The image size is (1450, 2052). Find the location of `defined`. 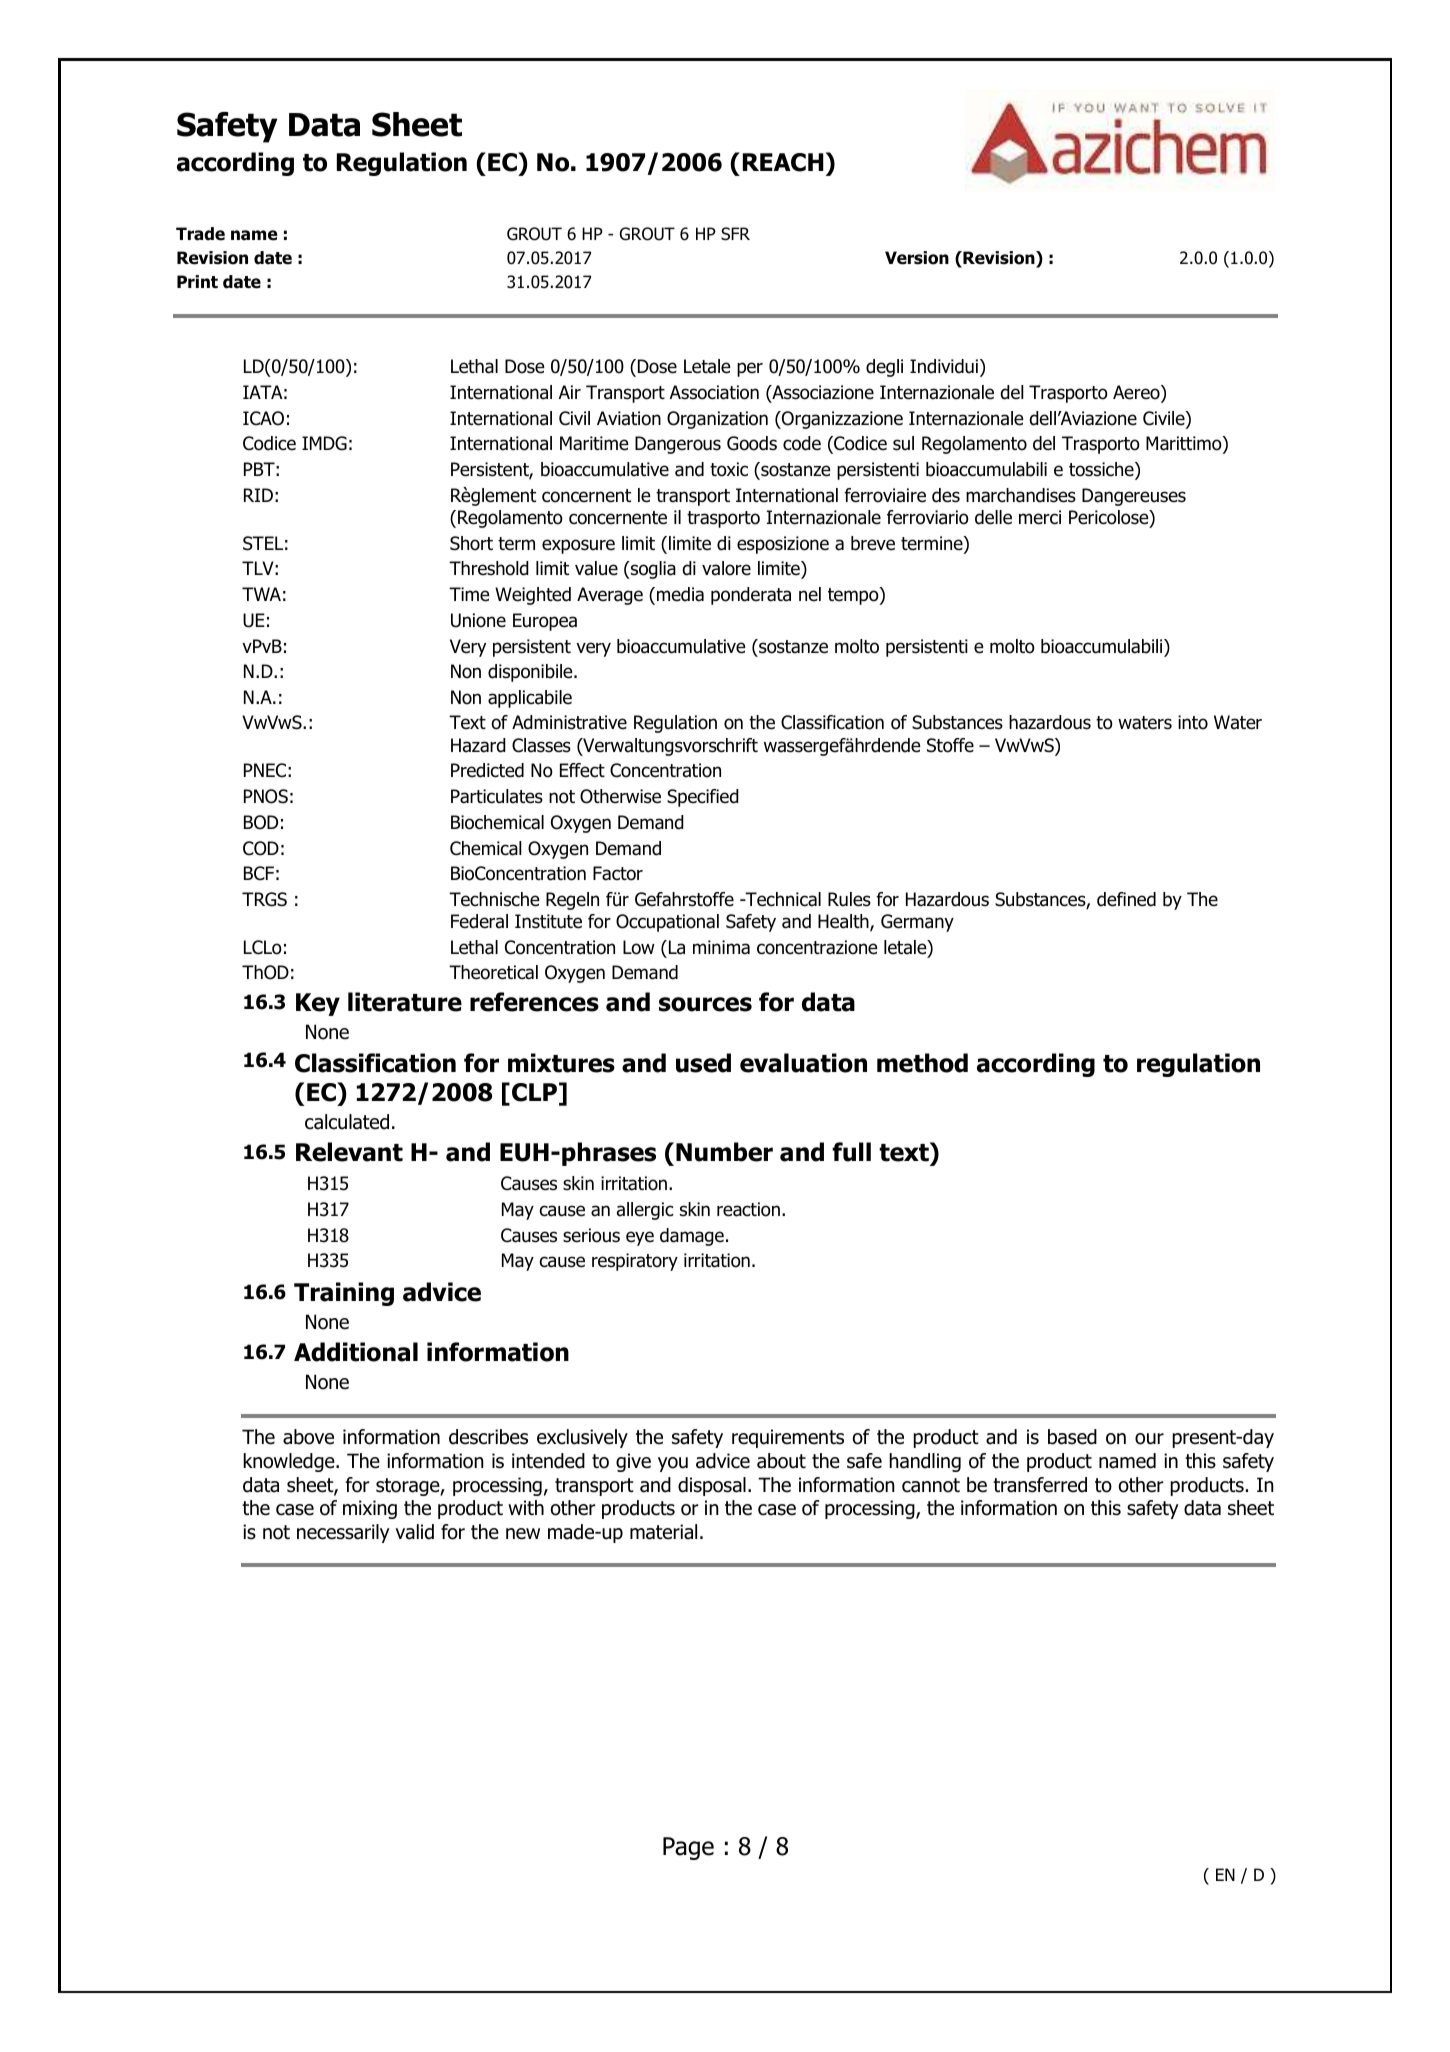

defined is located at coordinates (1126, 899).
